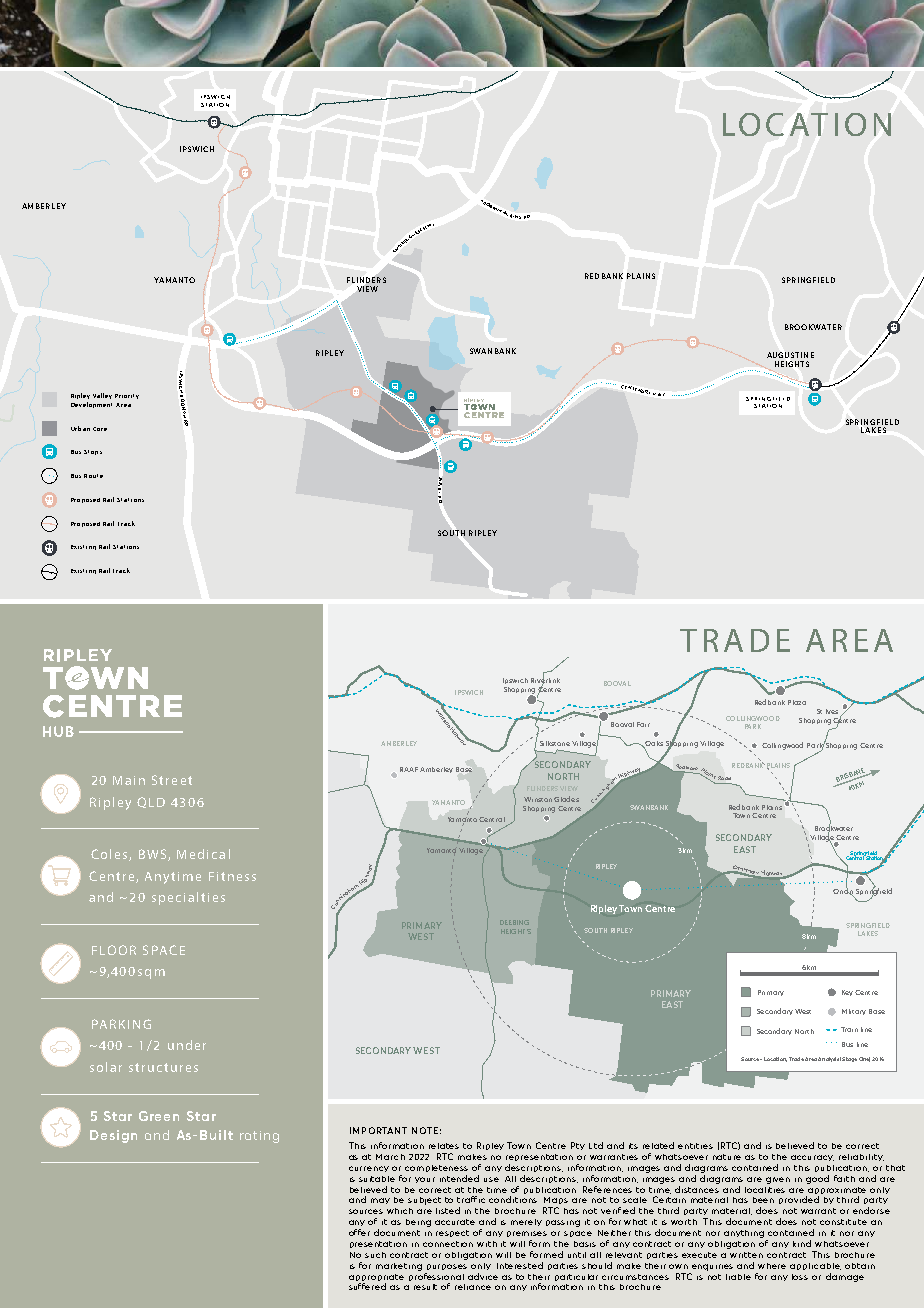 This screenshot has height=1308, width=924. What do you see at coordinates (93, 452) in the screenshot?
I see `Stops` at bounding box center [93, 452].
